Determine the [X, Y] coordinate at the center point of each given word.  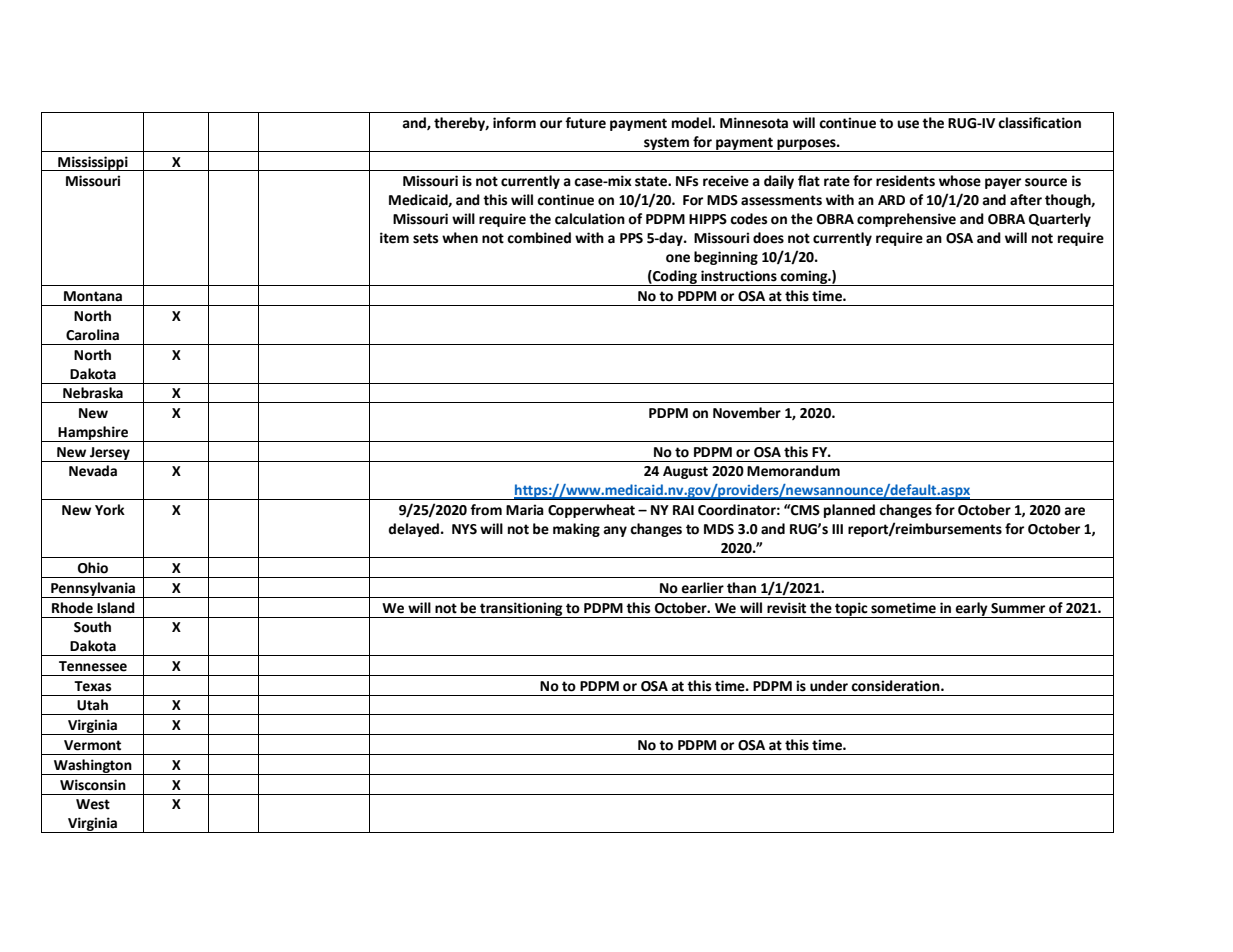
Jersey [110, 454]
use [908, 124]
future [585, 123]
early [971, 610]
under [829, 686]
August [685, 472]
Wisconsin [93, 785]
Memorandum [793, 471]
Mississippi [93, 163]
